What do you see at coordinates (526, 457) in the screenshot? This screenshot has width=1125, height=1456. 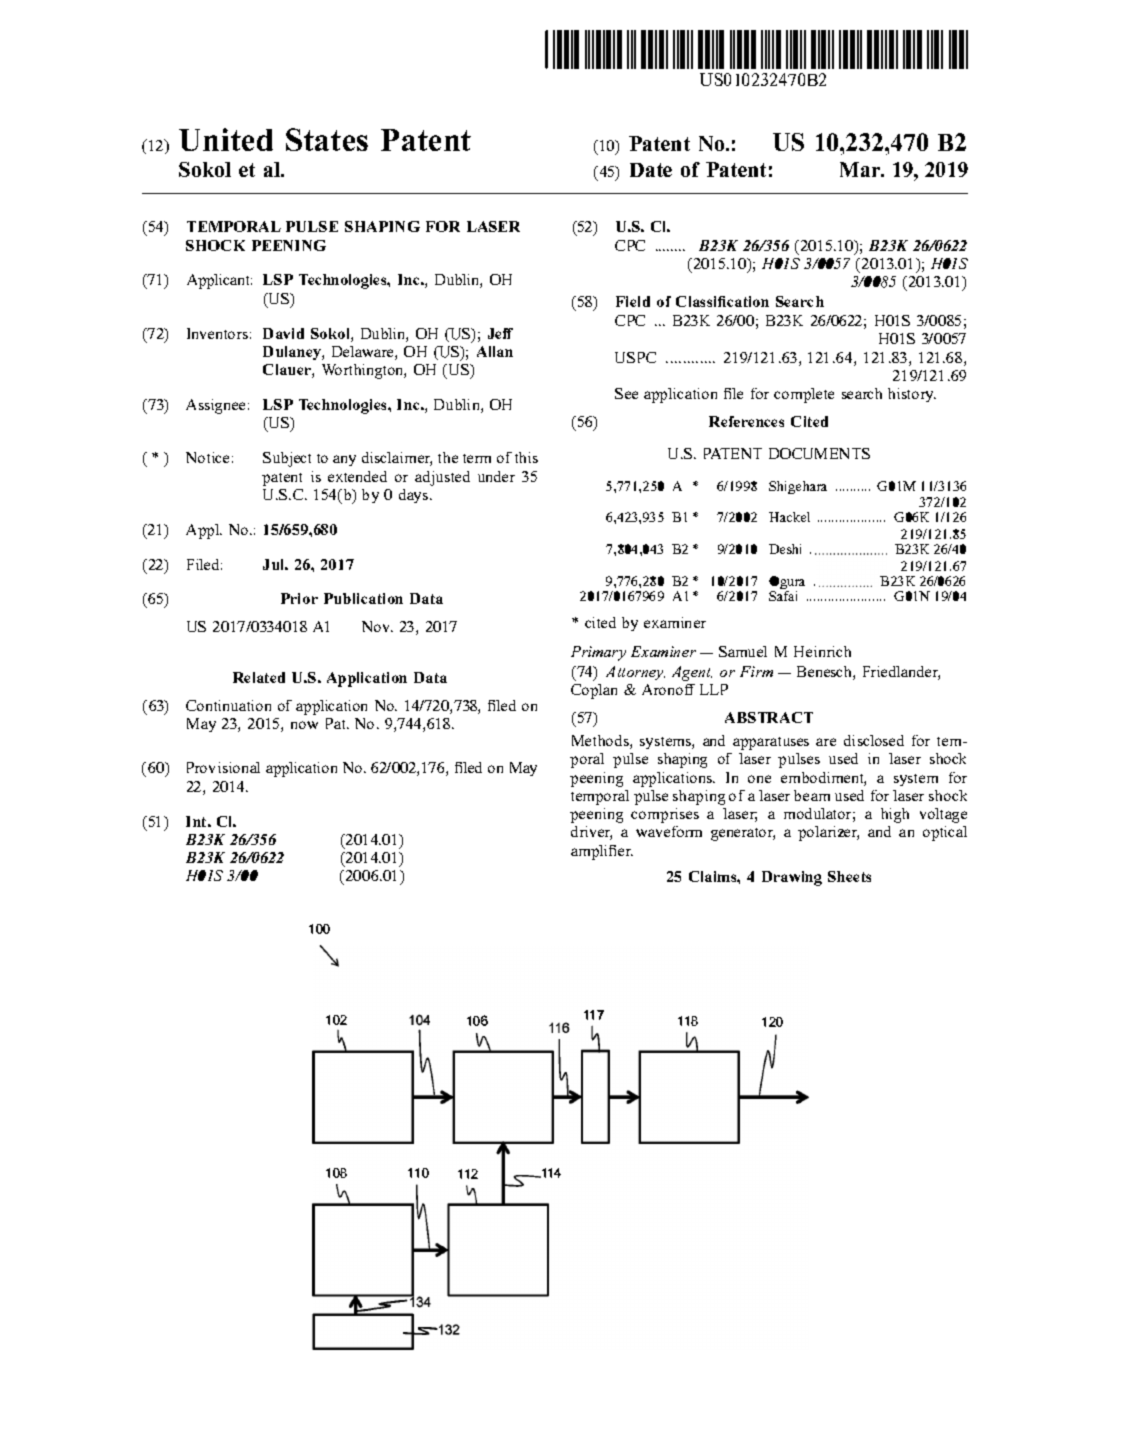 I see `this` at bounding box center [526, 457].
